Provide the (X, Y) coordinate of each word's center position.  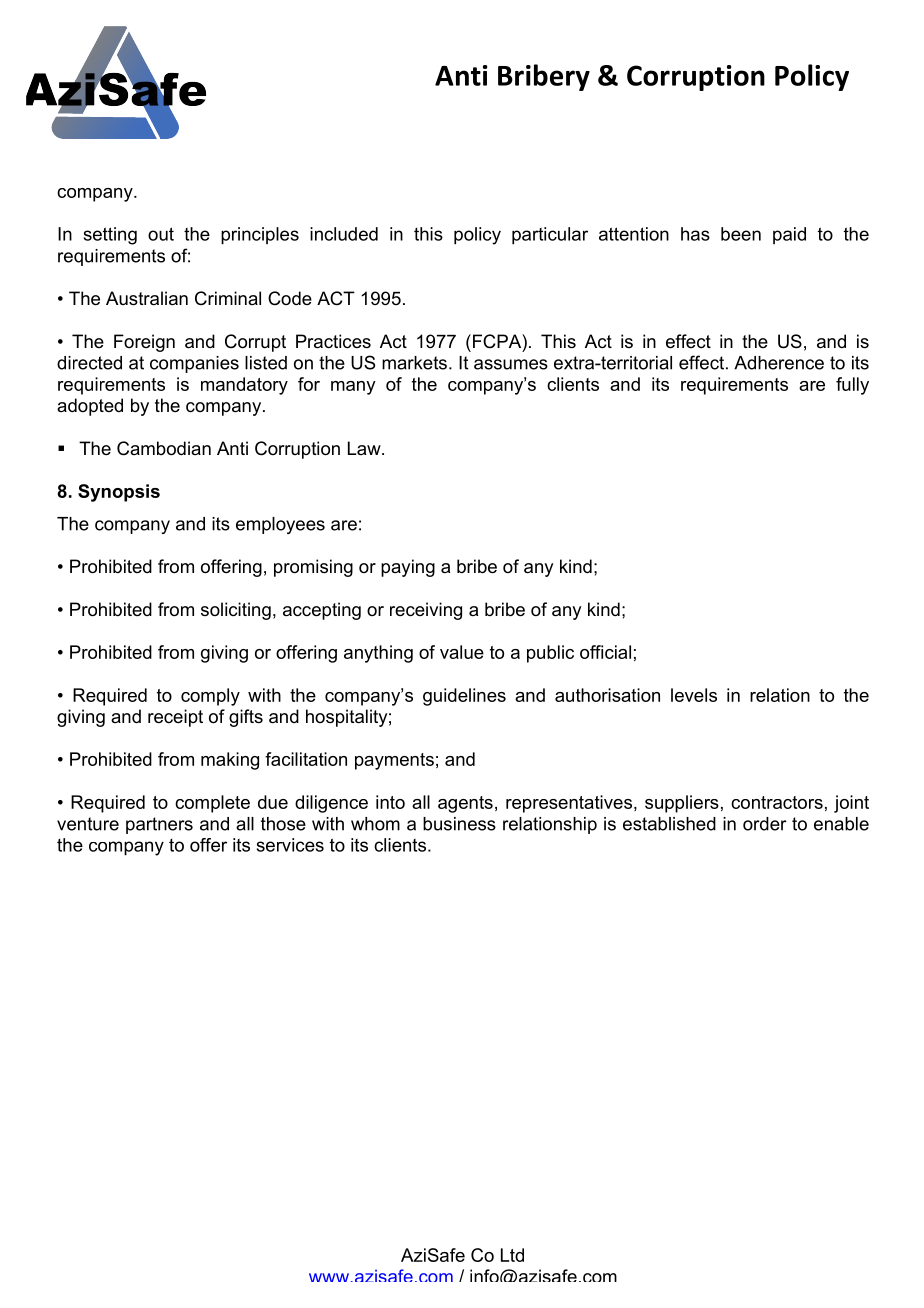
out (161, 234)
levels (694, 695)
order (765, 824)
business (459, 824)
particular (550, 236)
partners (159, 825)
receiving (426, 611)
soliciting (236, 611)
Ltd (512, 1255)
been (741, 234)
